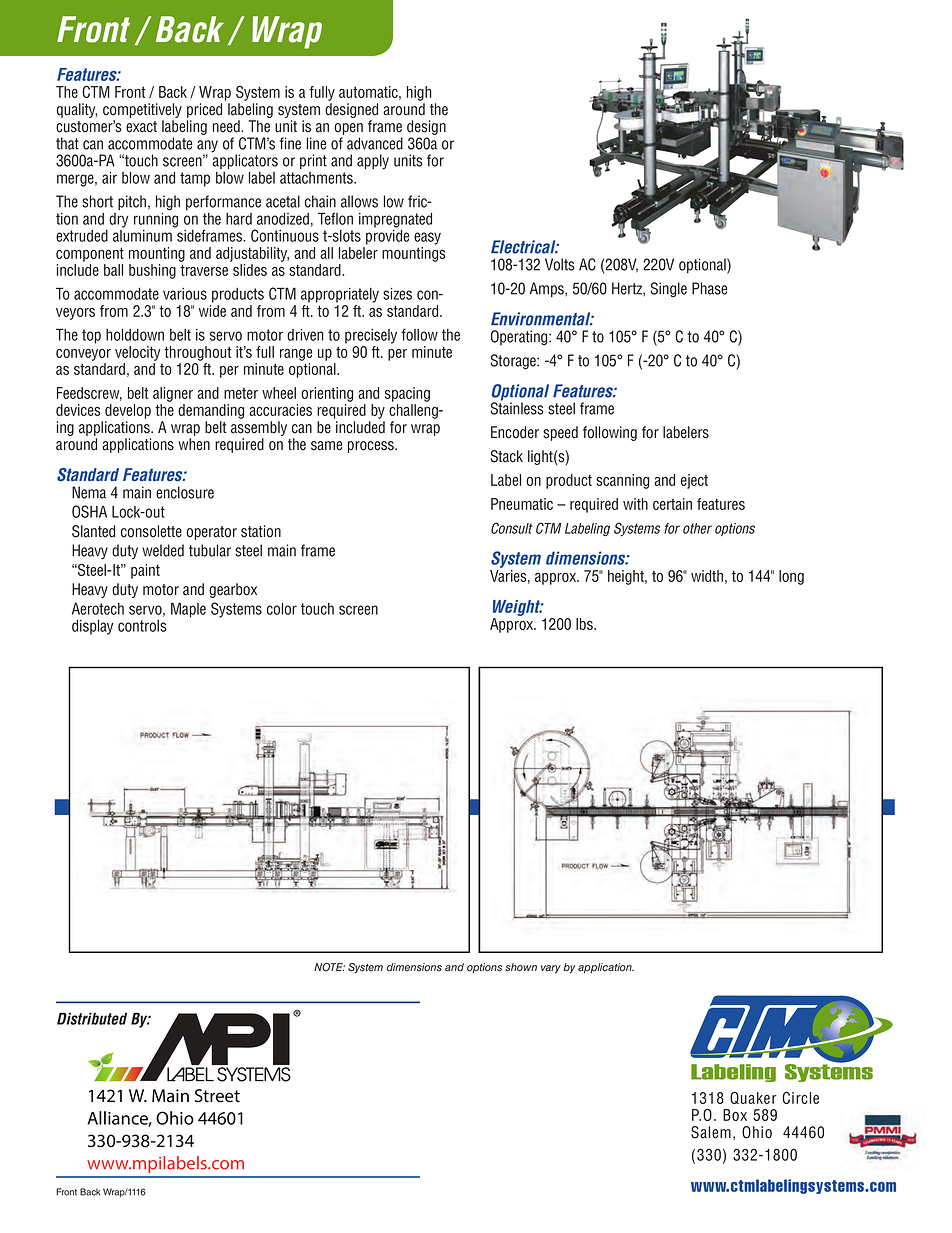 The height and width of the screenshot is (1233, 952). I want to click on Phase, so click(709, 288).
